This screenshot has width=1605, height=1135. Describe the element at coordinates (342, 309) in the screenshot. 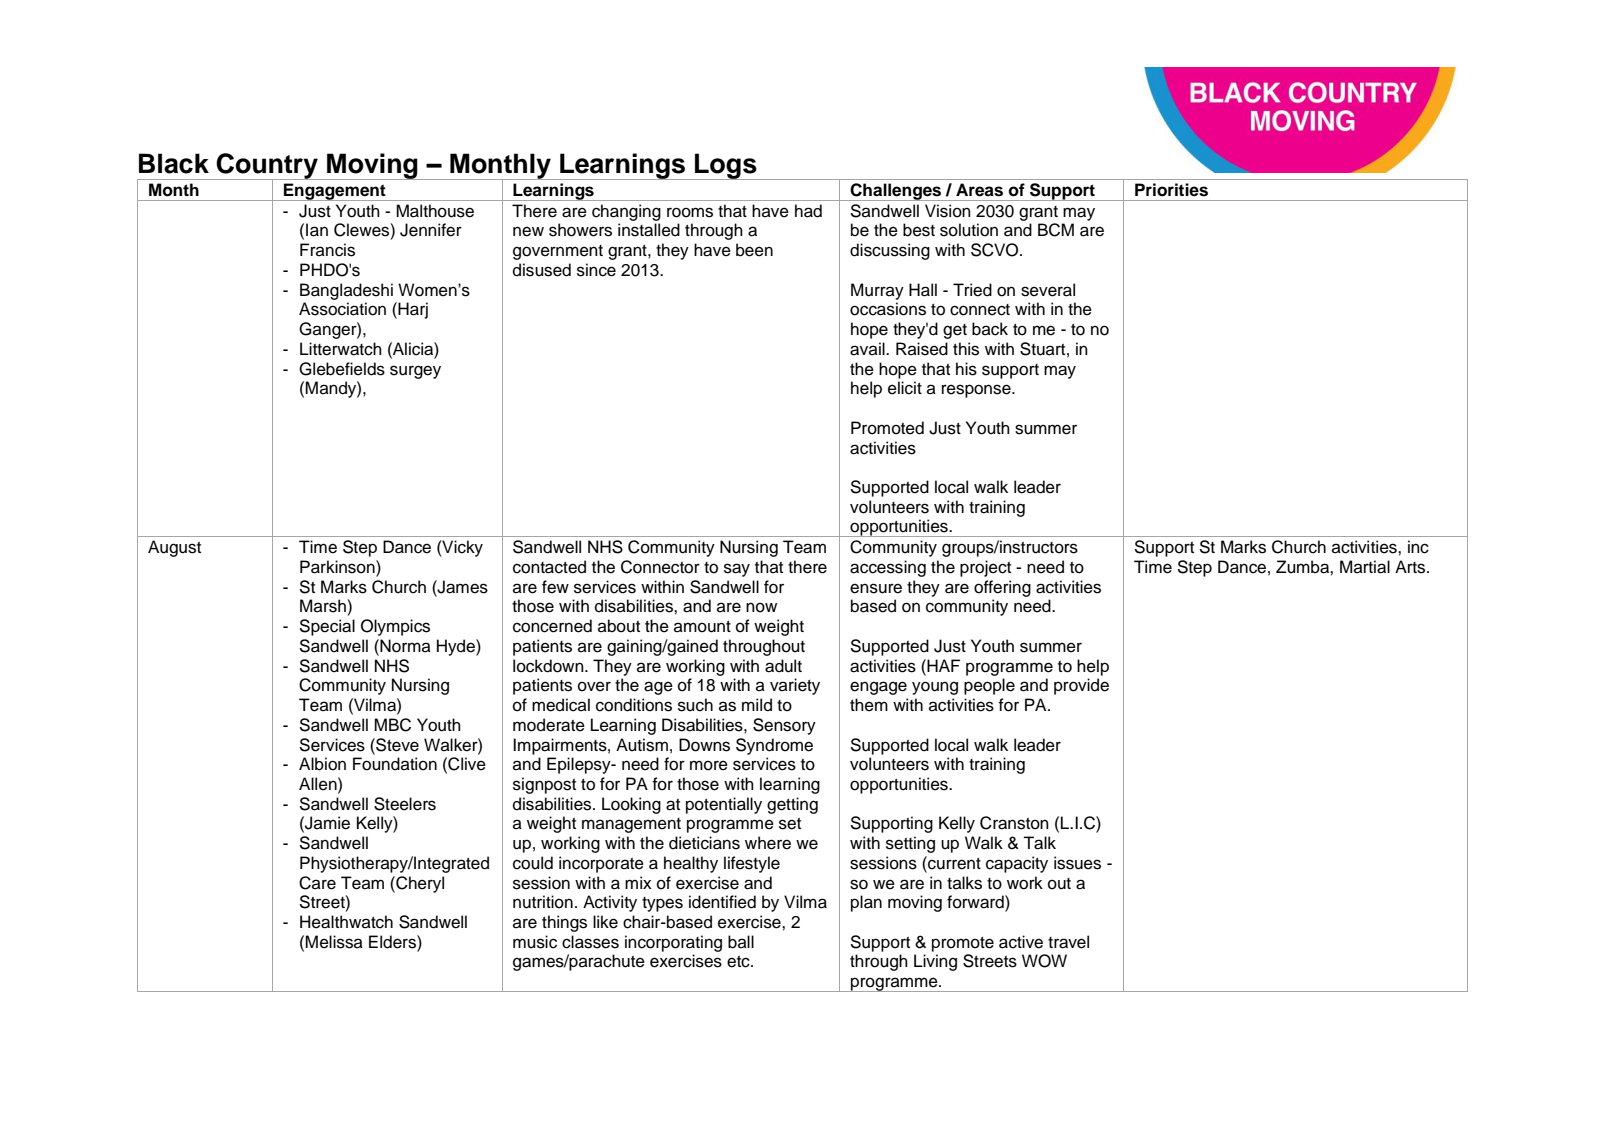

I see `Association` at that location.
